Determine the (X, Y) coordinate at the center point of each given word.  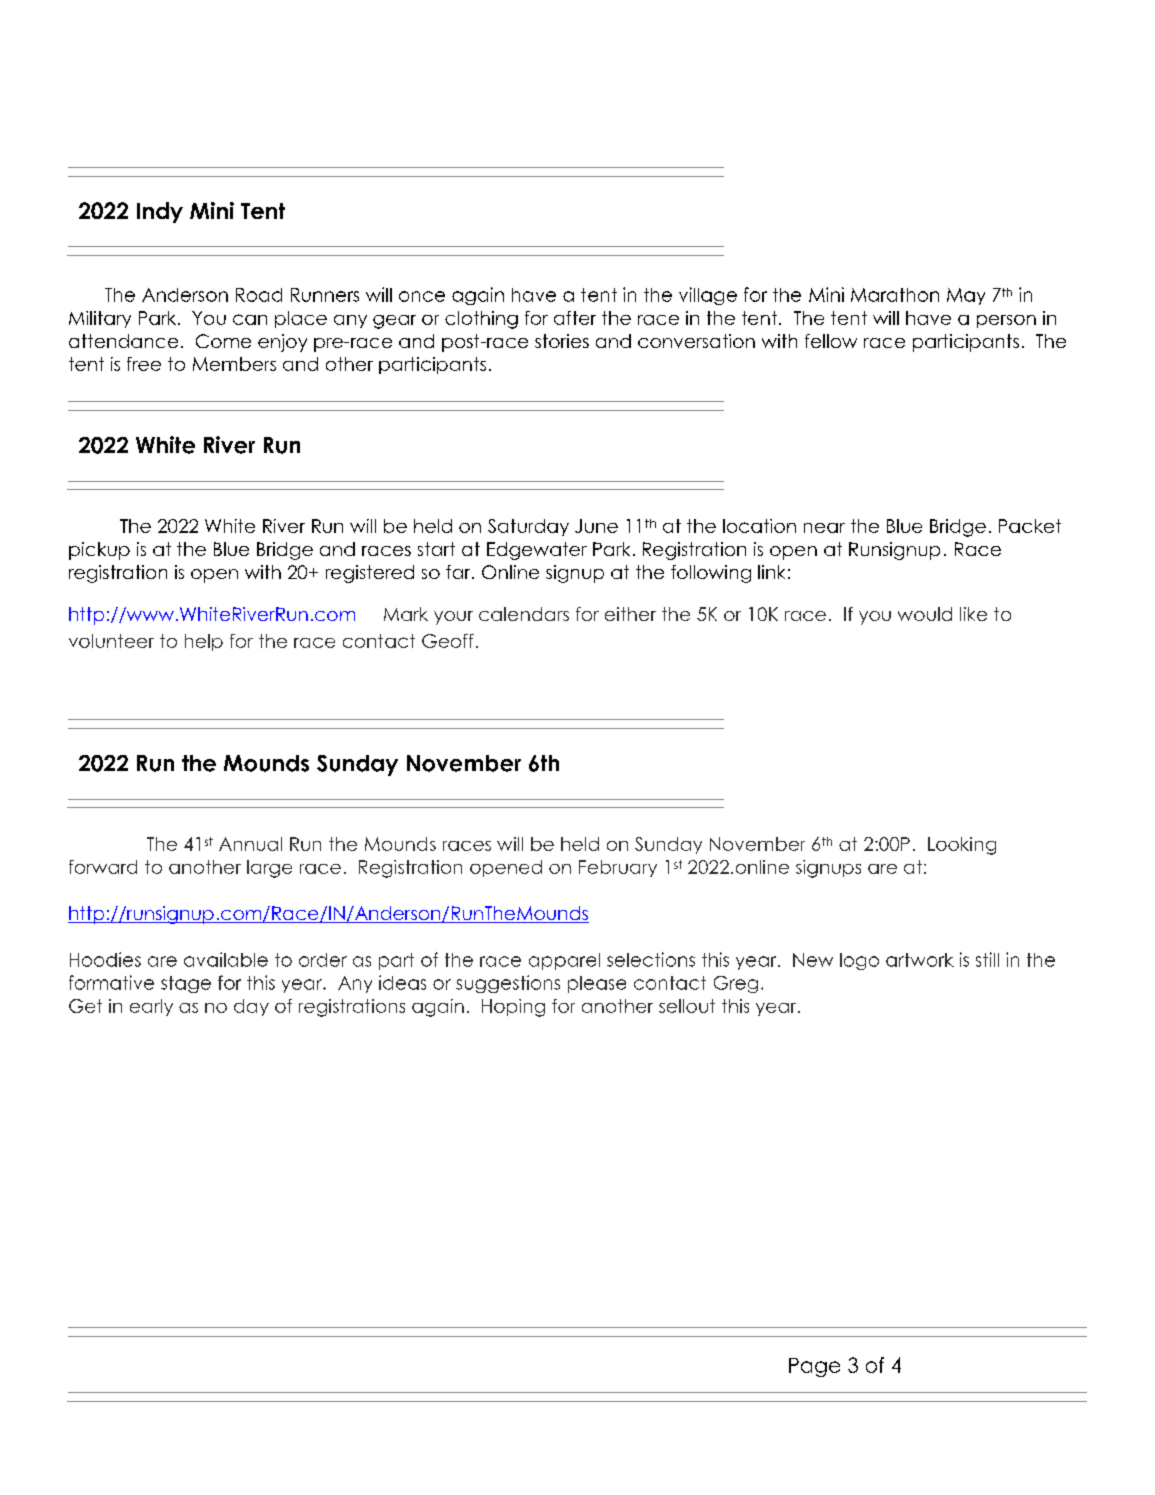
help (204, 642)
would (925, 614)
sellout (687, 1006)
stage (186, 984)
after (575, 318)
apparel (564, 961)
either (630, 614)
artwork (920, 960)
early (151, 1007)
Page (814, 1367)
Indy (160, 212)
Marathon (895, 295)
